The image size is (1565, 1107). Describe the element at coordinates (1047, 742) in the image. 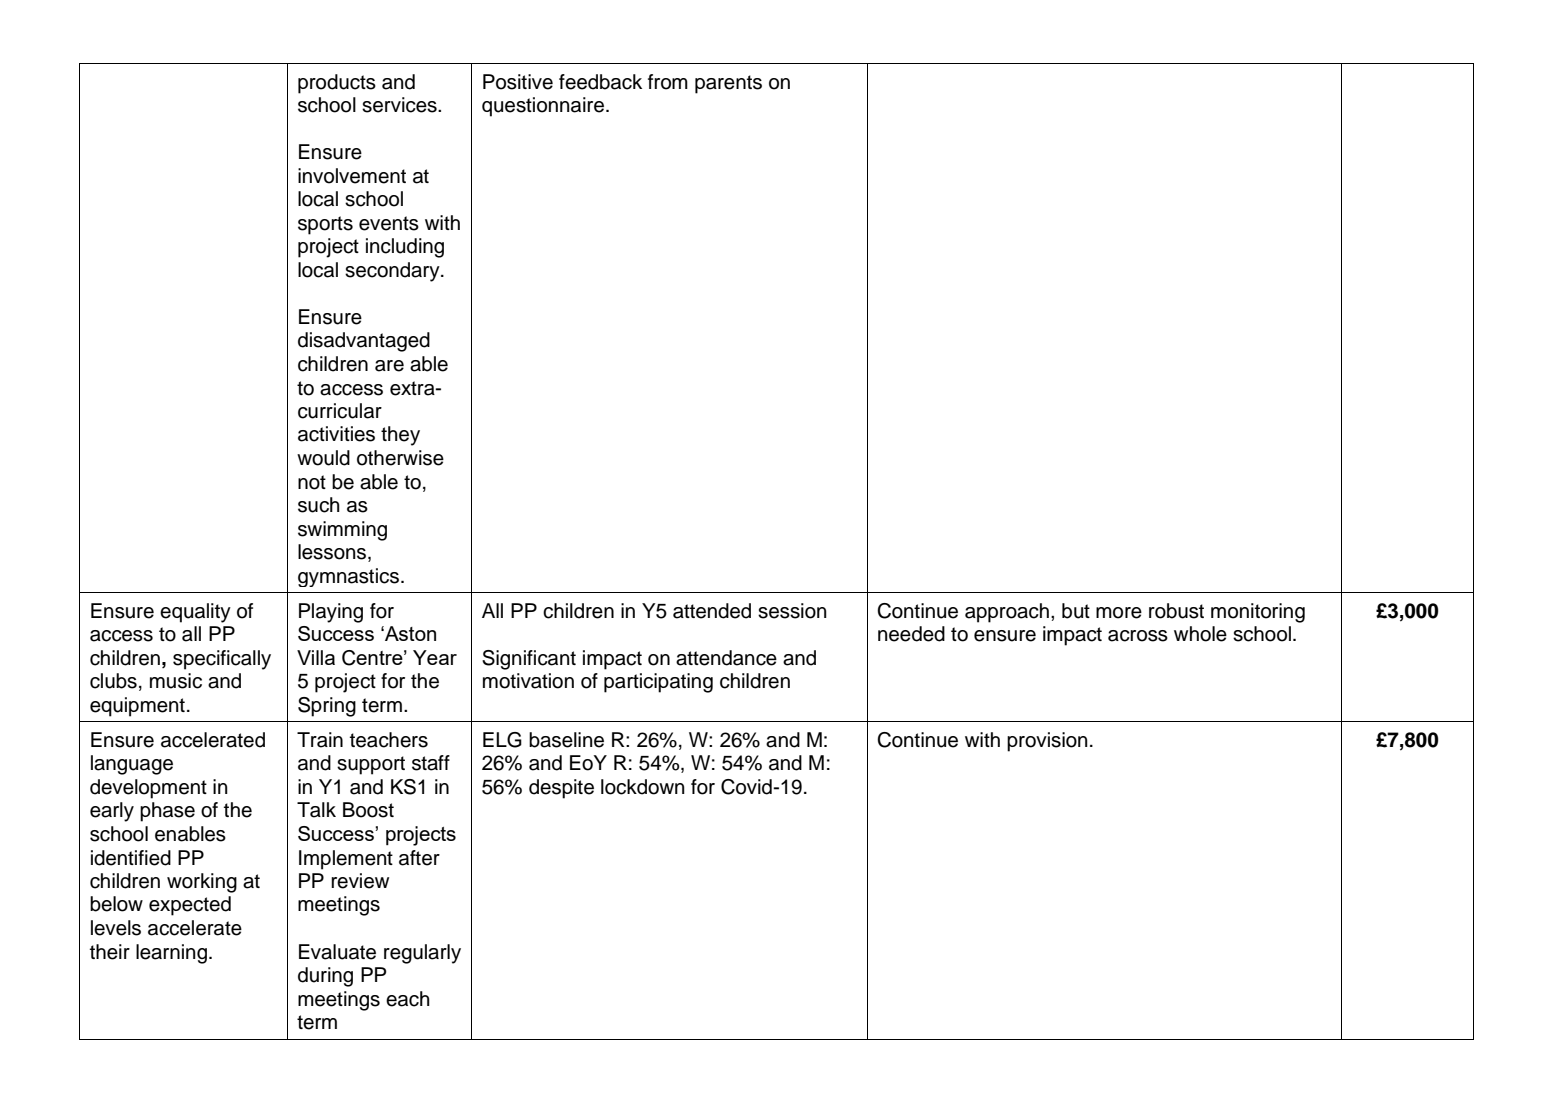

I see `provision` at that location.
